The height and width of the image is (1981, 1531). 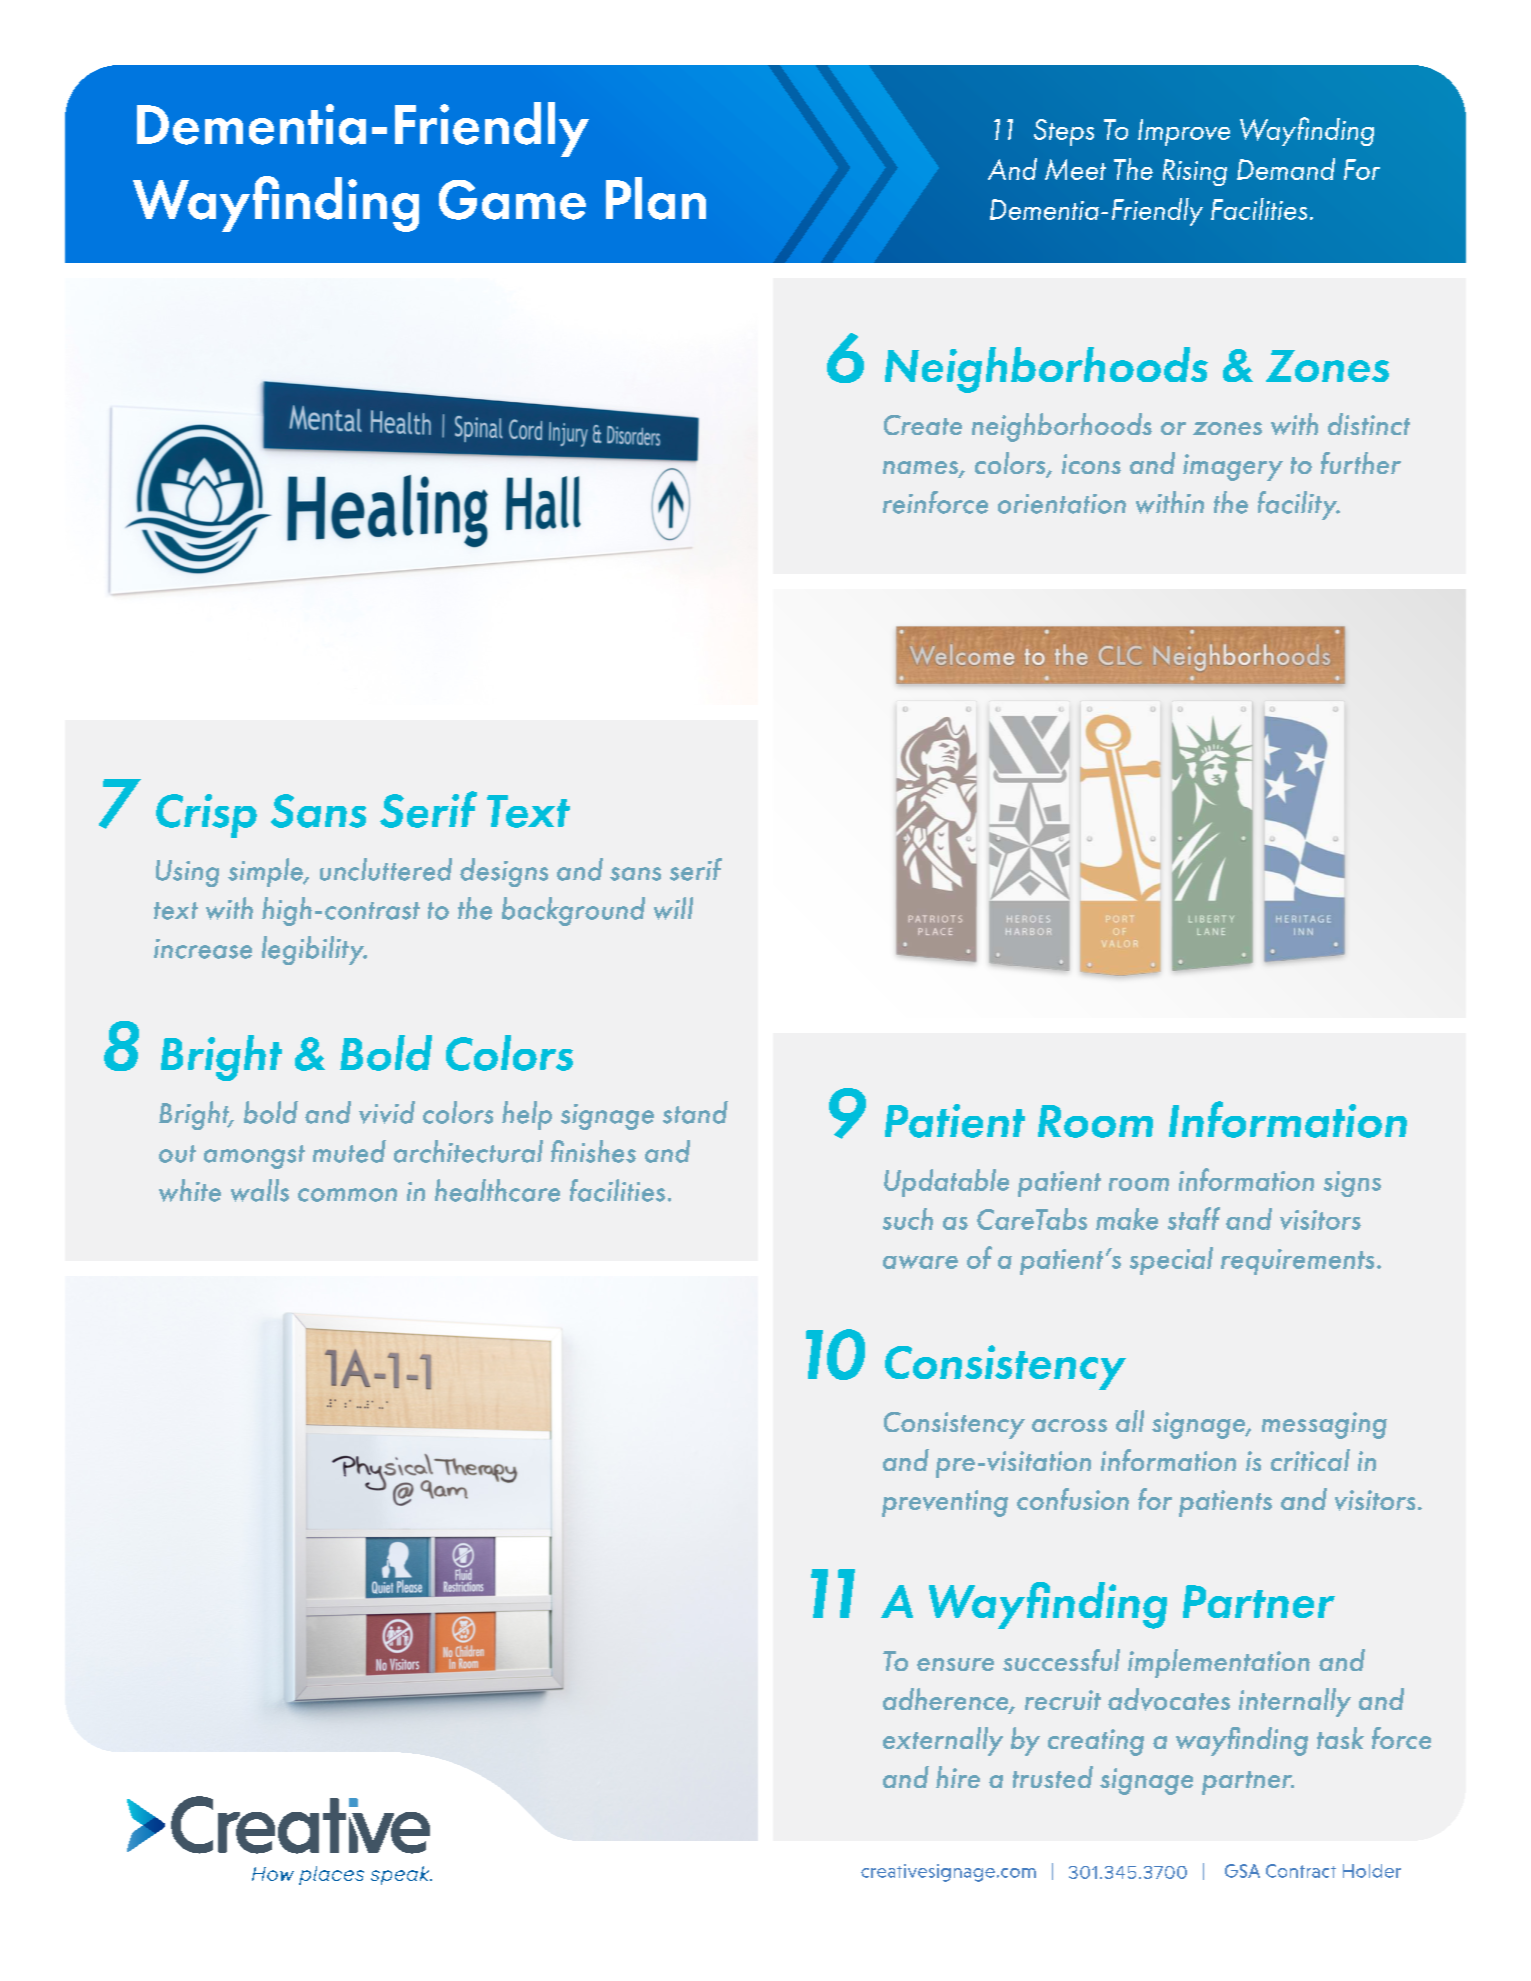 I want to click on Plan, so click(x=656, y=198).
